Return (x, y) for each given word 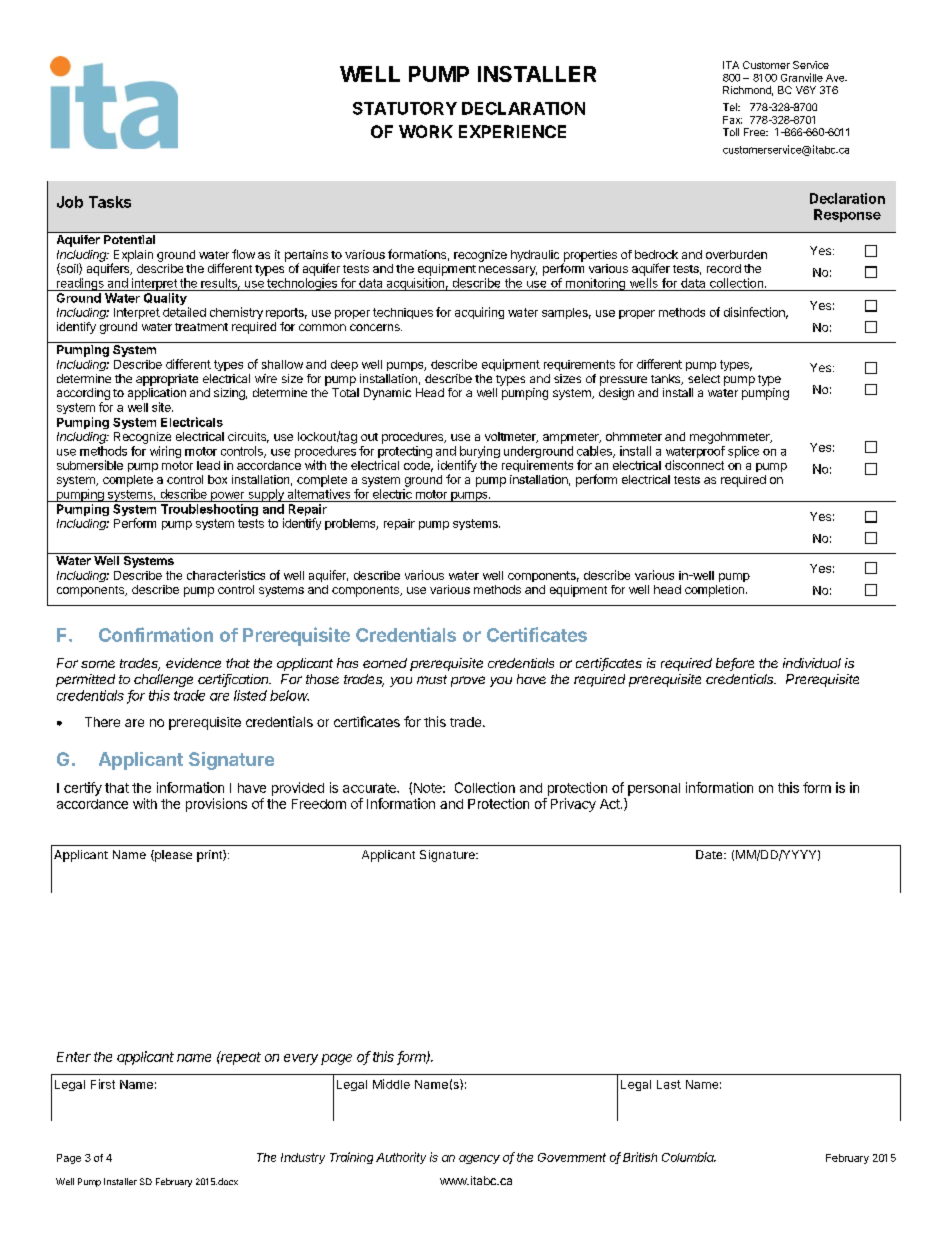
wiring (165, 452)
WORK (426, 131)
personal (654, 789)
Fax (732, 120)
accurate (370, 788)
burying (480, 453)
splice (743, 452)
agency (479, 1159)
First (103, 1084)
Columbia (689, 1157)
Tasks (110, 202)
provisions (216, 805)
